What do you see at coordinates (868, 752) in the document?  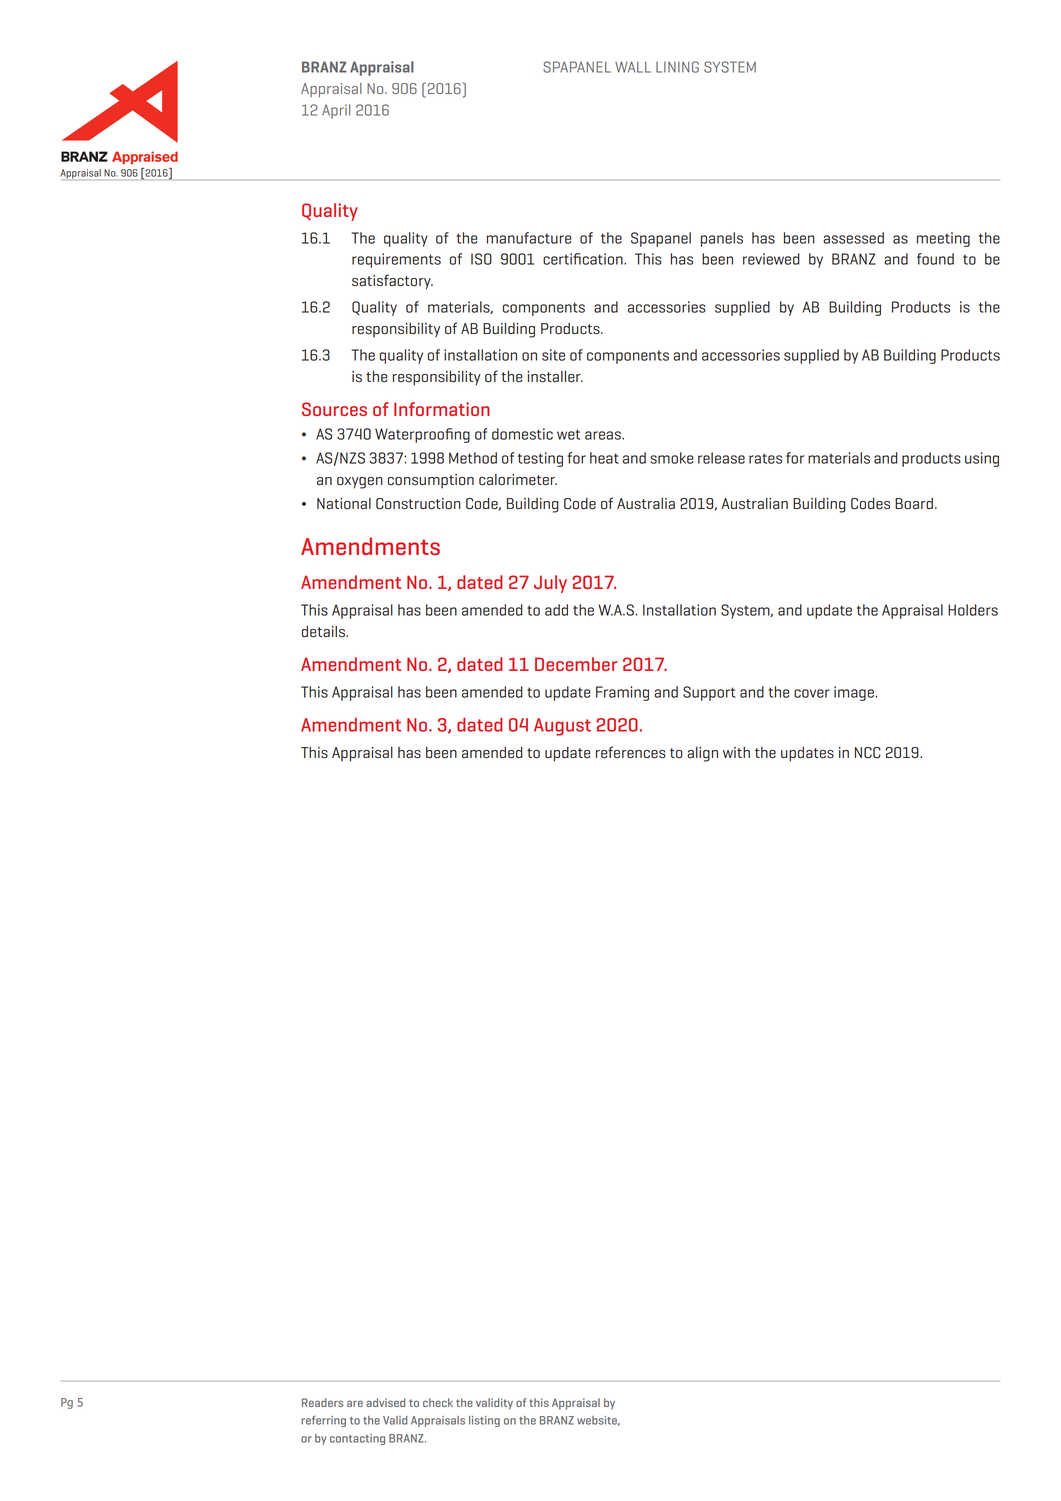 I see `NCC` at bounding box center [868, 752].
